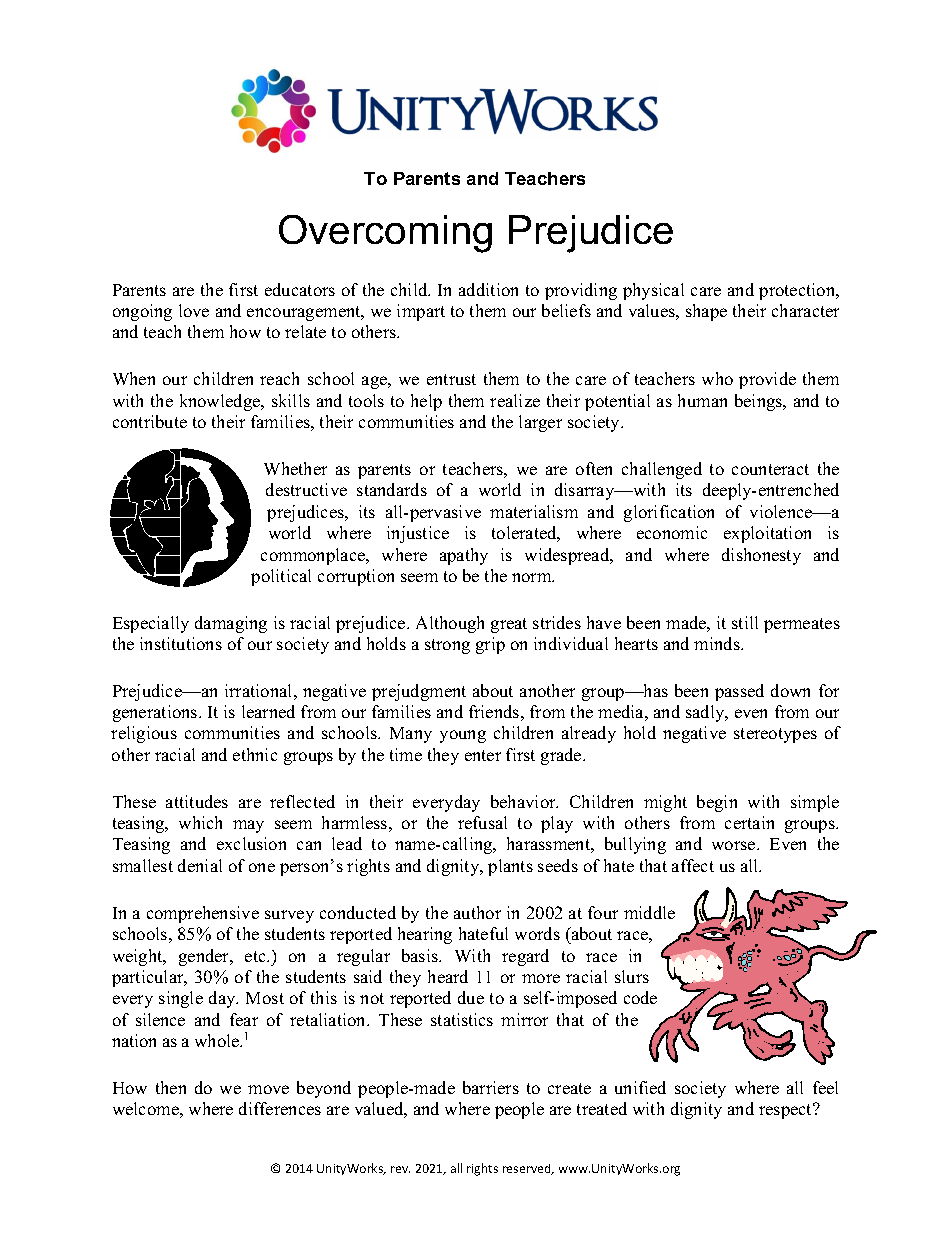 The width and height of the screenshot is (952, 1233). Describe the element at coordinates (280, 1108) in the screenshot. I see `differences` at that location.
